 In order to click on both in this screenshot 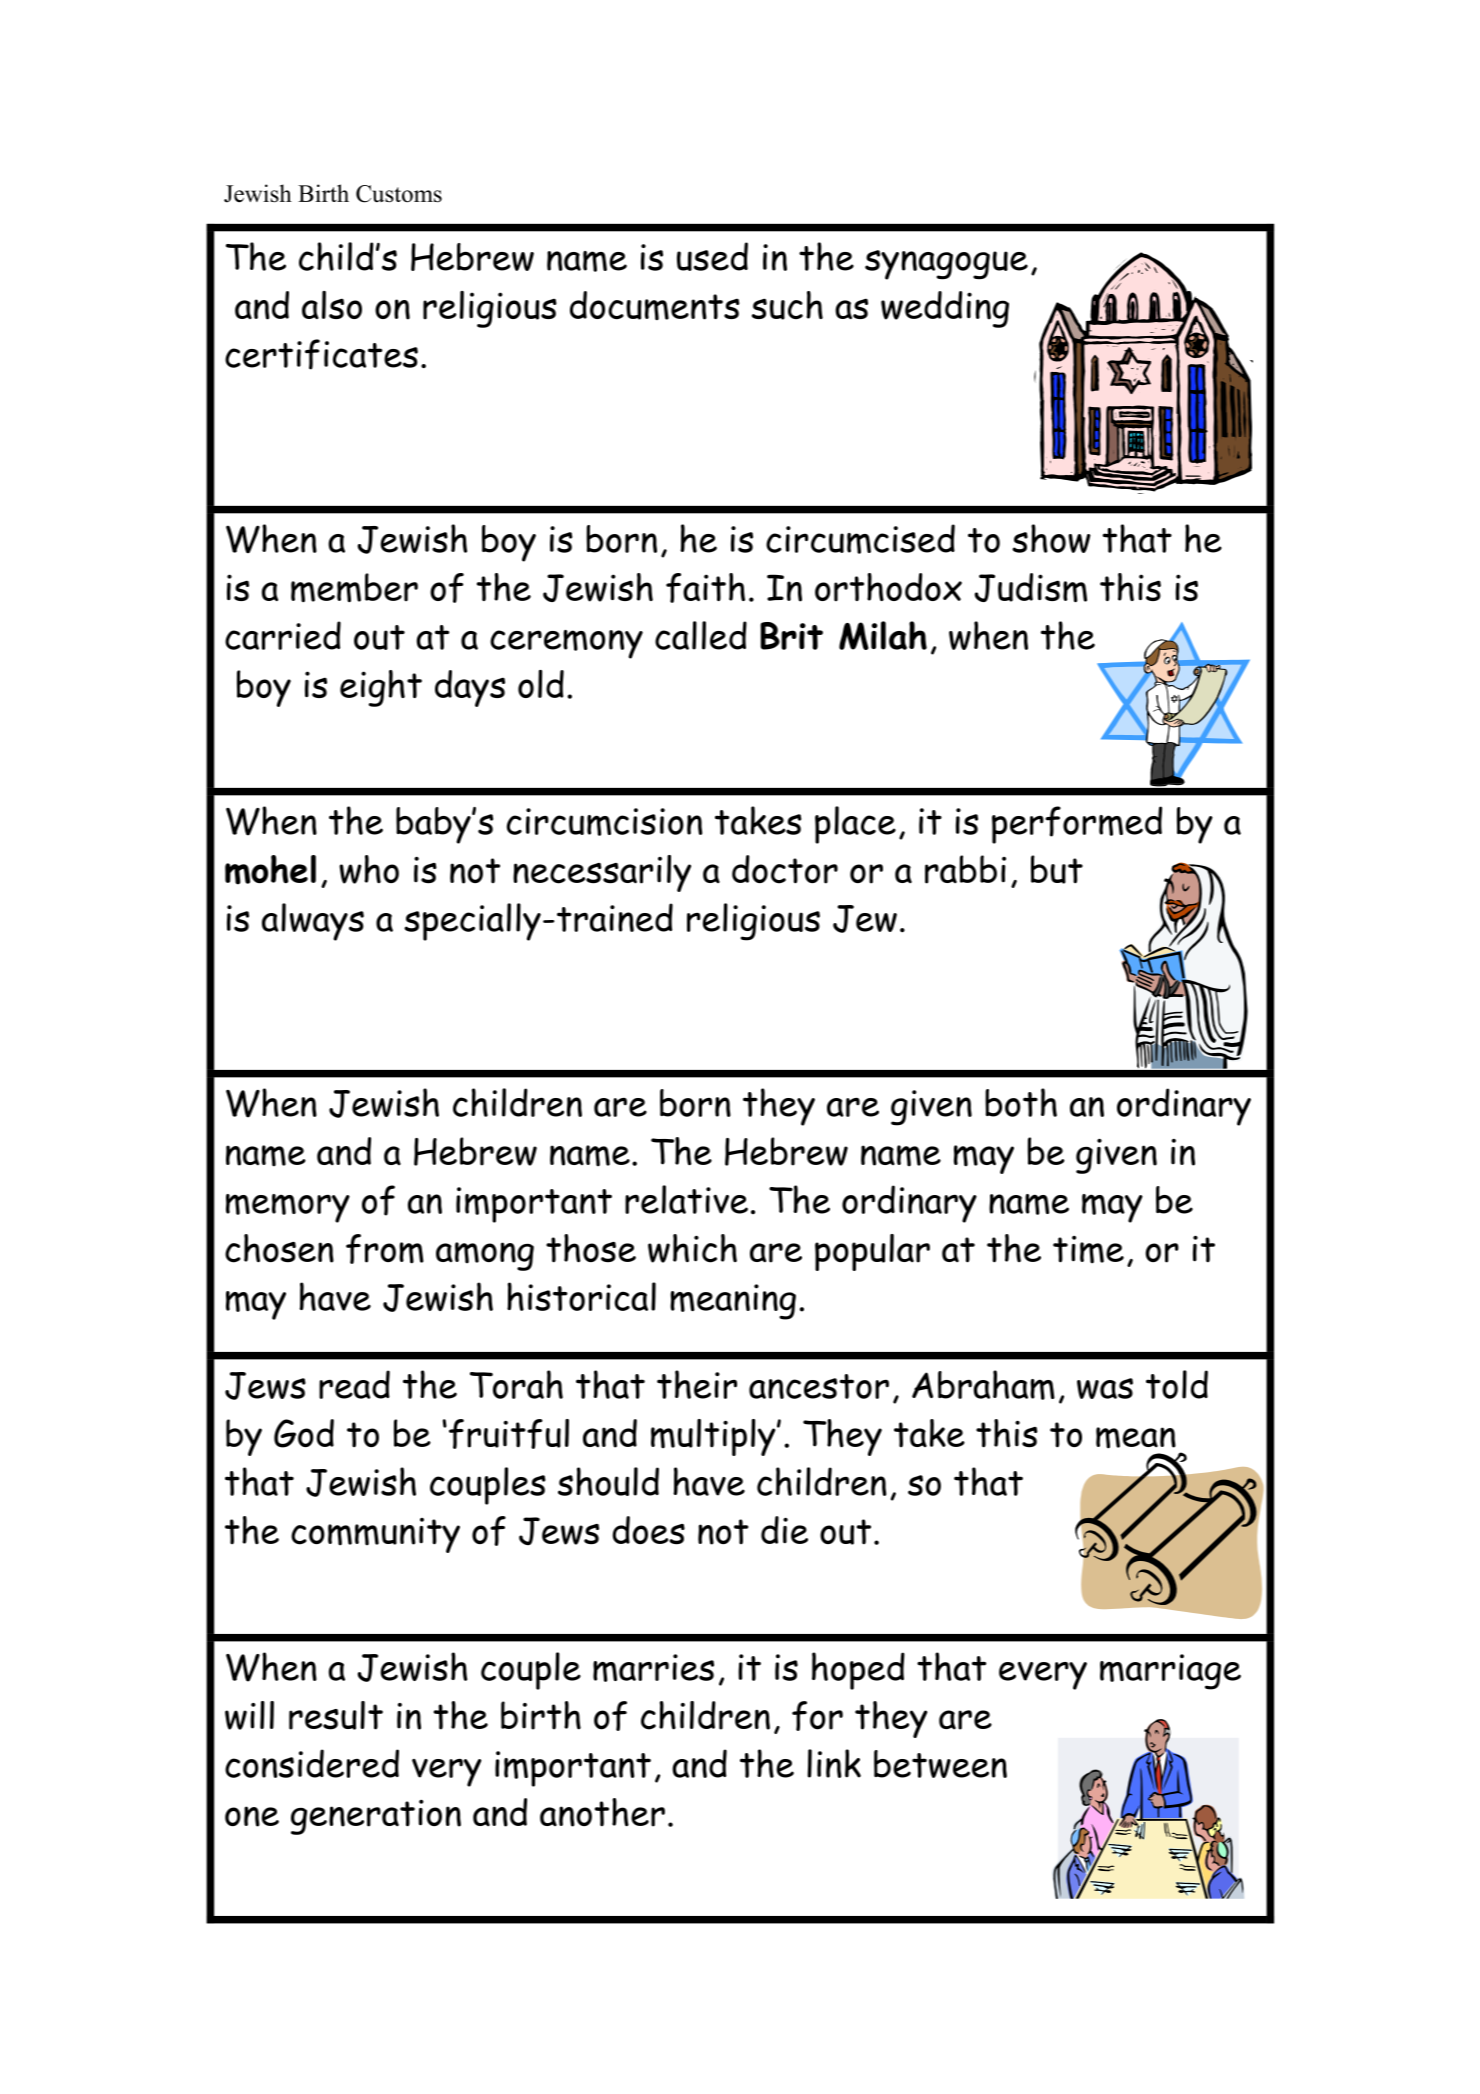, I will do `click(1021, 1102)`.
